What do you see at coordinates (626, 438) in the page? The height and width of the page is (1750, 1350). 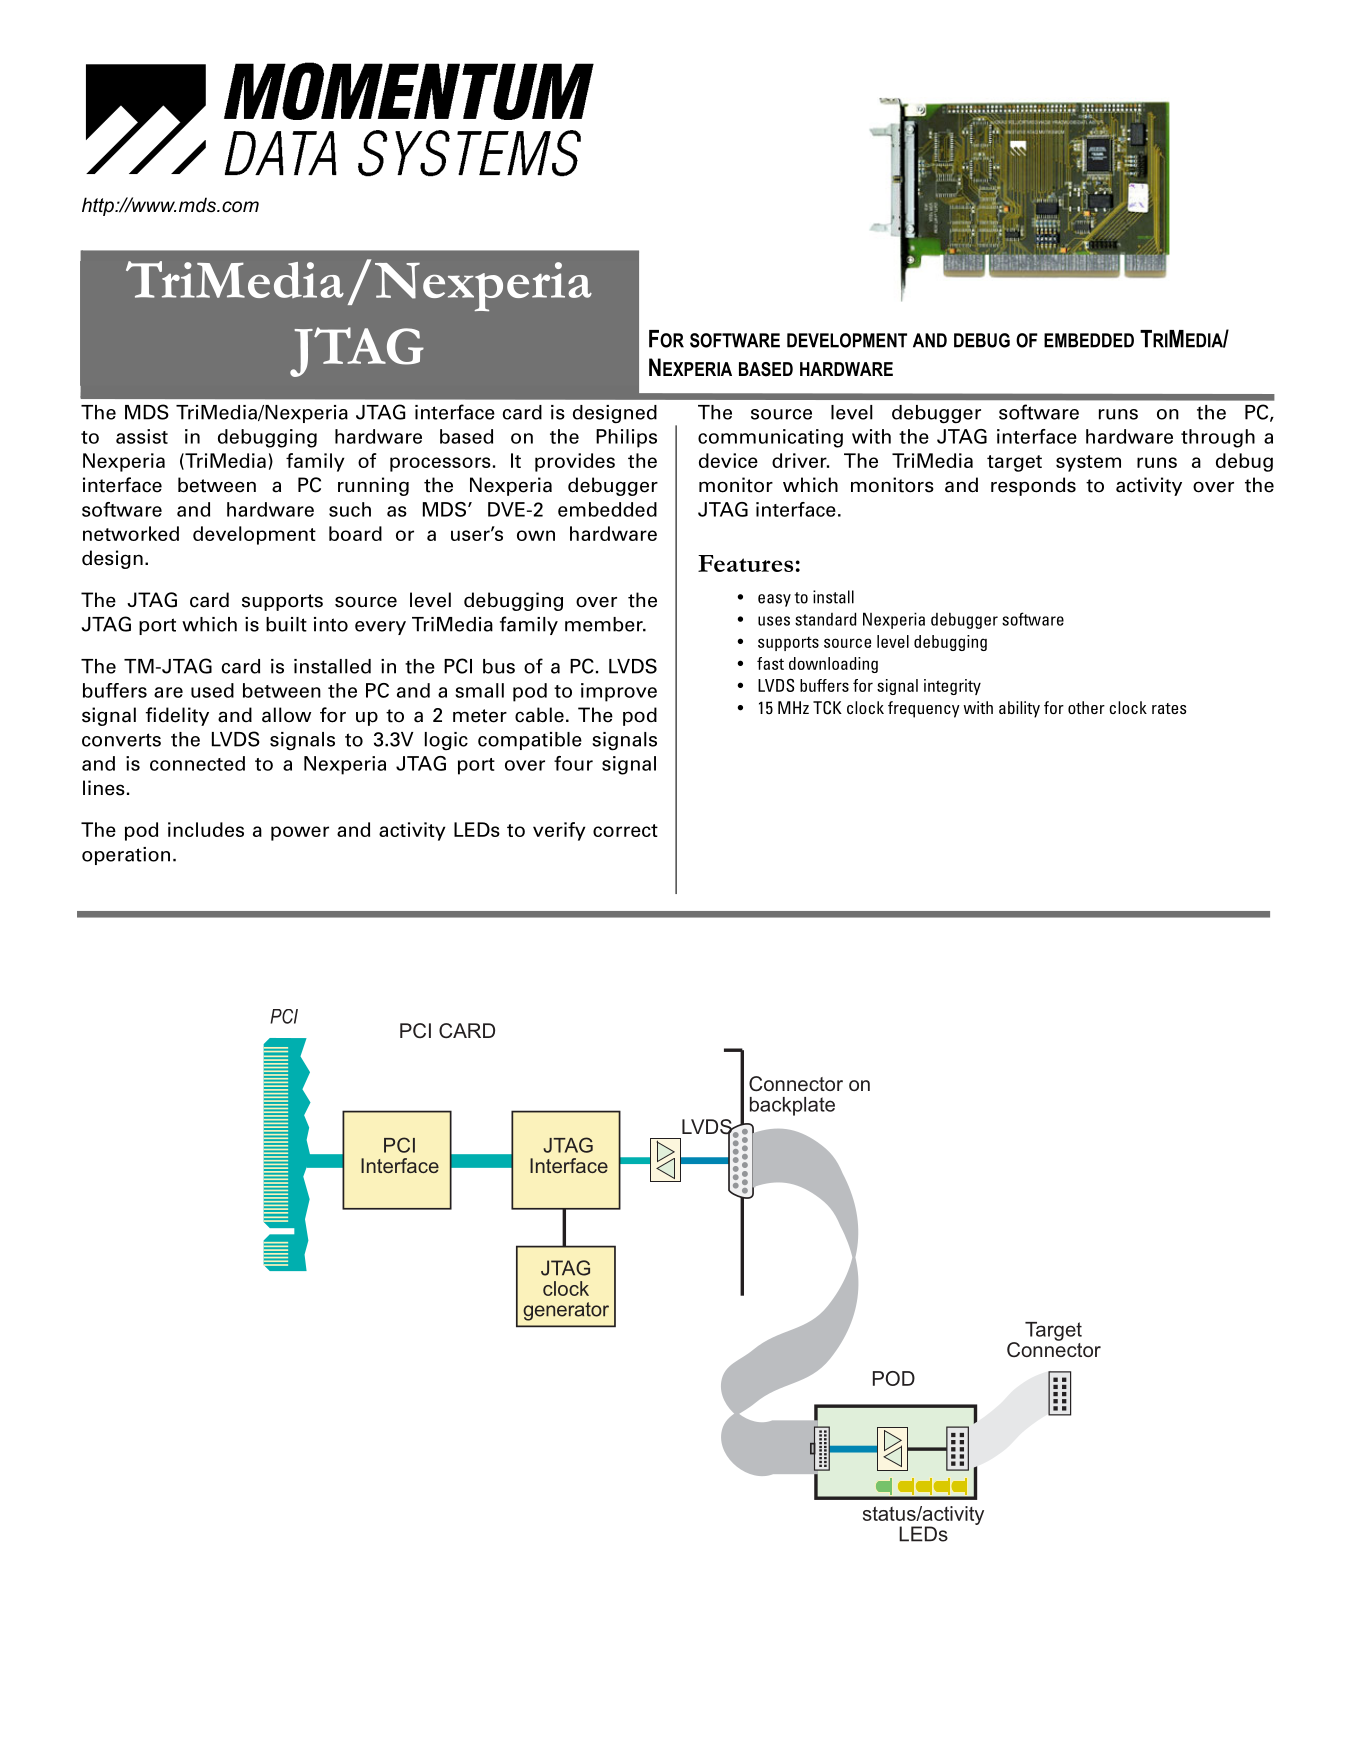 I see `Philips` at bounding box center [626, 438].
